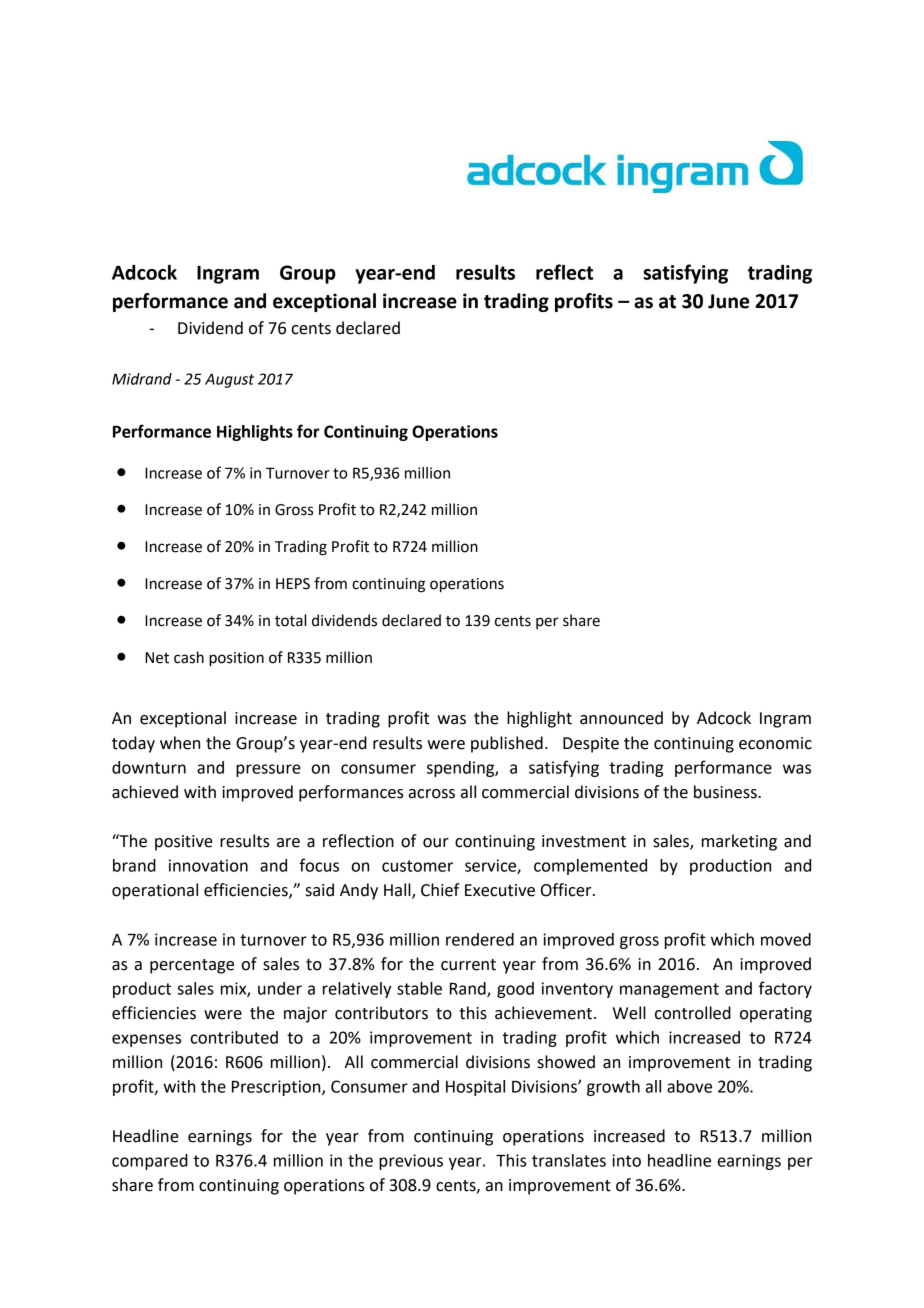  What do you see at coordinates (480, 939) in the screenshot?
I see `rendered` at bounding box center [480, 939].
